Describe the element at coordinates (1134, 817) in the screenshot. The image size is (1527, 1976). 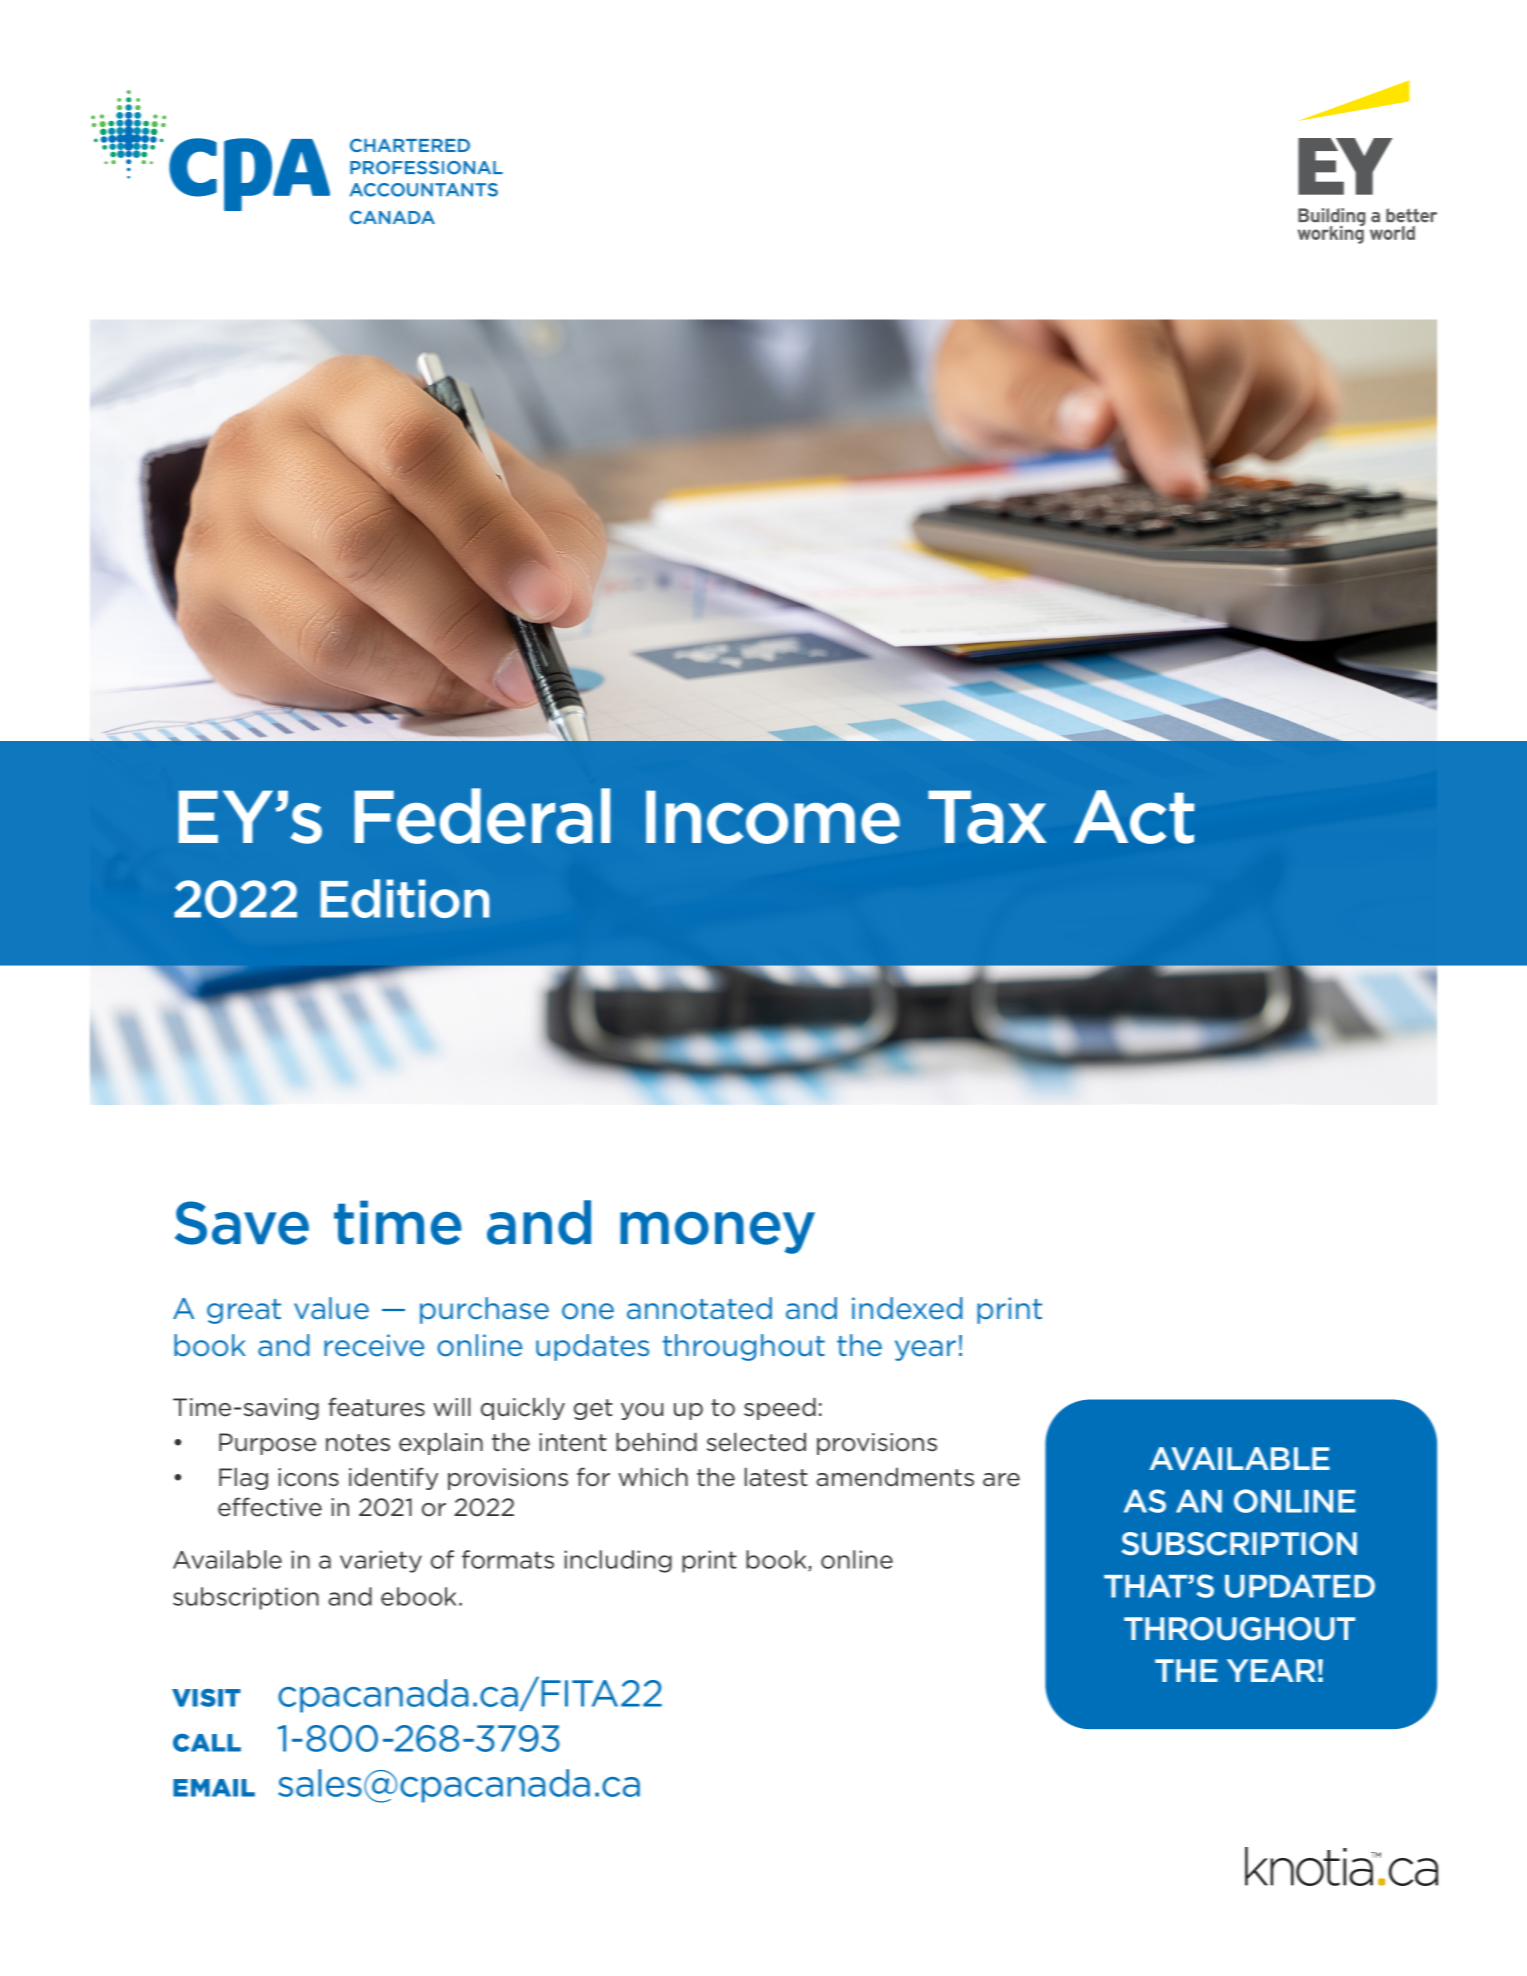
I see `Act` at that location.
